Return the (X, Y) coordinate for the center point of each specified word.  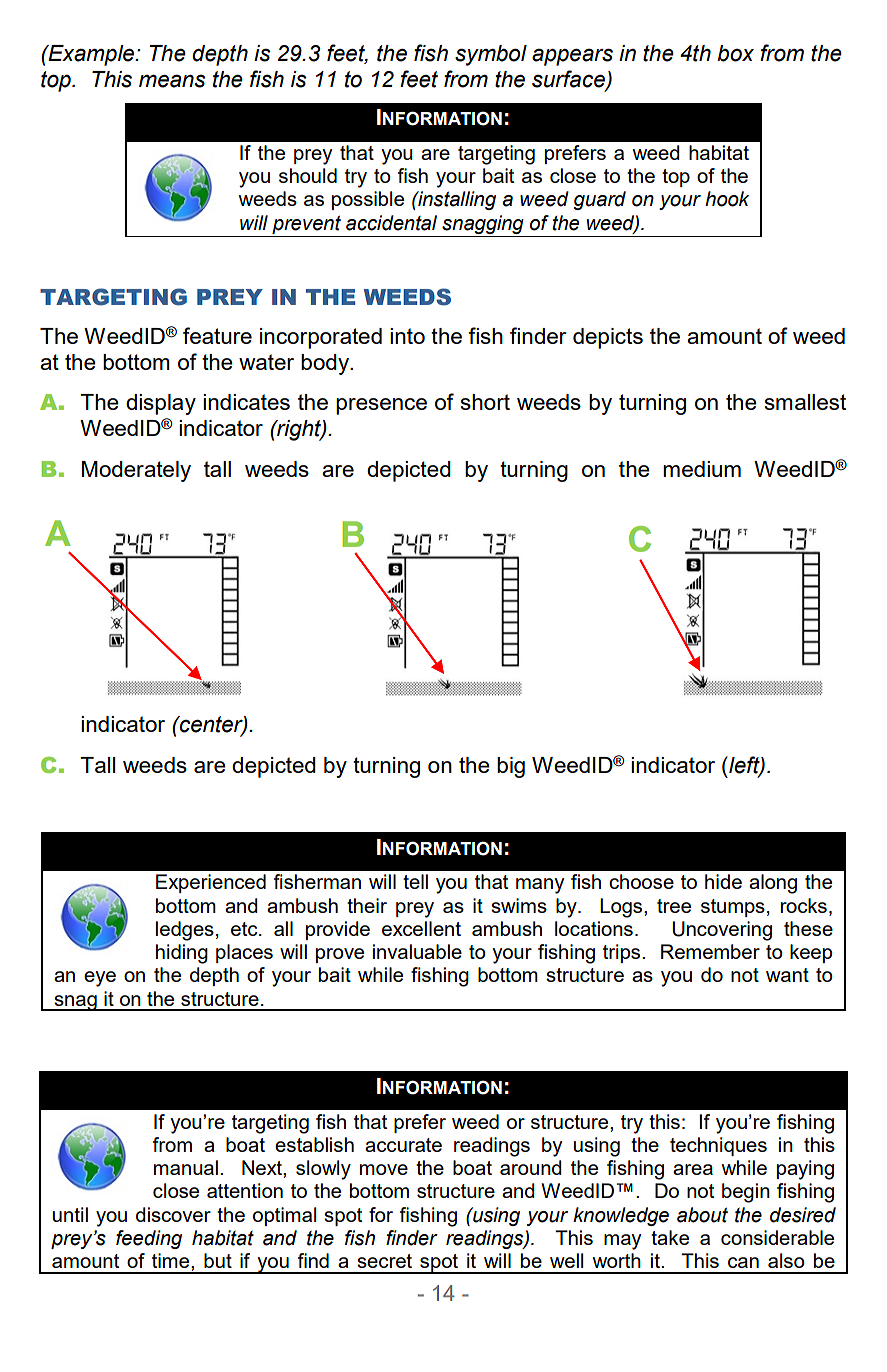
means (172, 81)
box (735, 53)
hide (723, 881)
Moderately (136, 471)
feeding (149, 1239)
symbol (491, 55)
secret (384, 1261)
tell (415, 881)
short (485, 402)
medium (702, 469)
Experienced (211, 883)
